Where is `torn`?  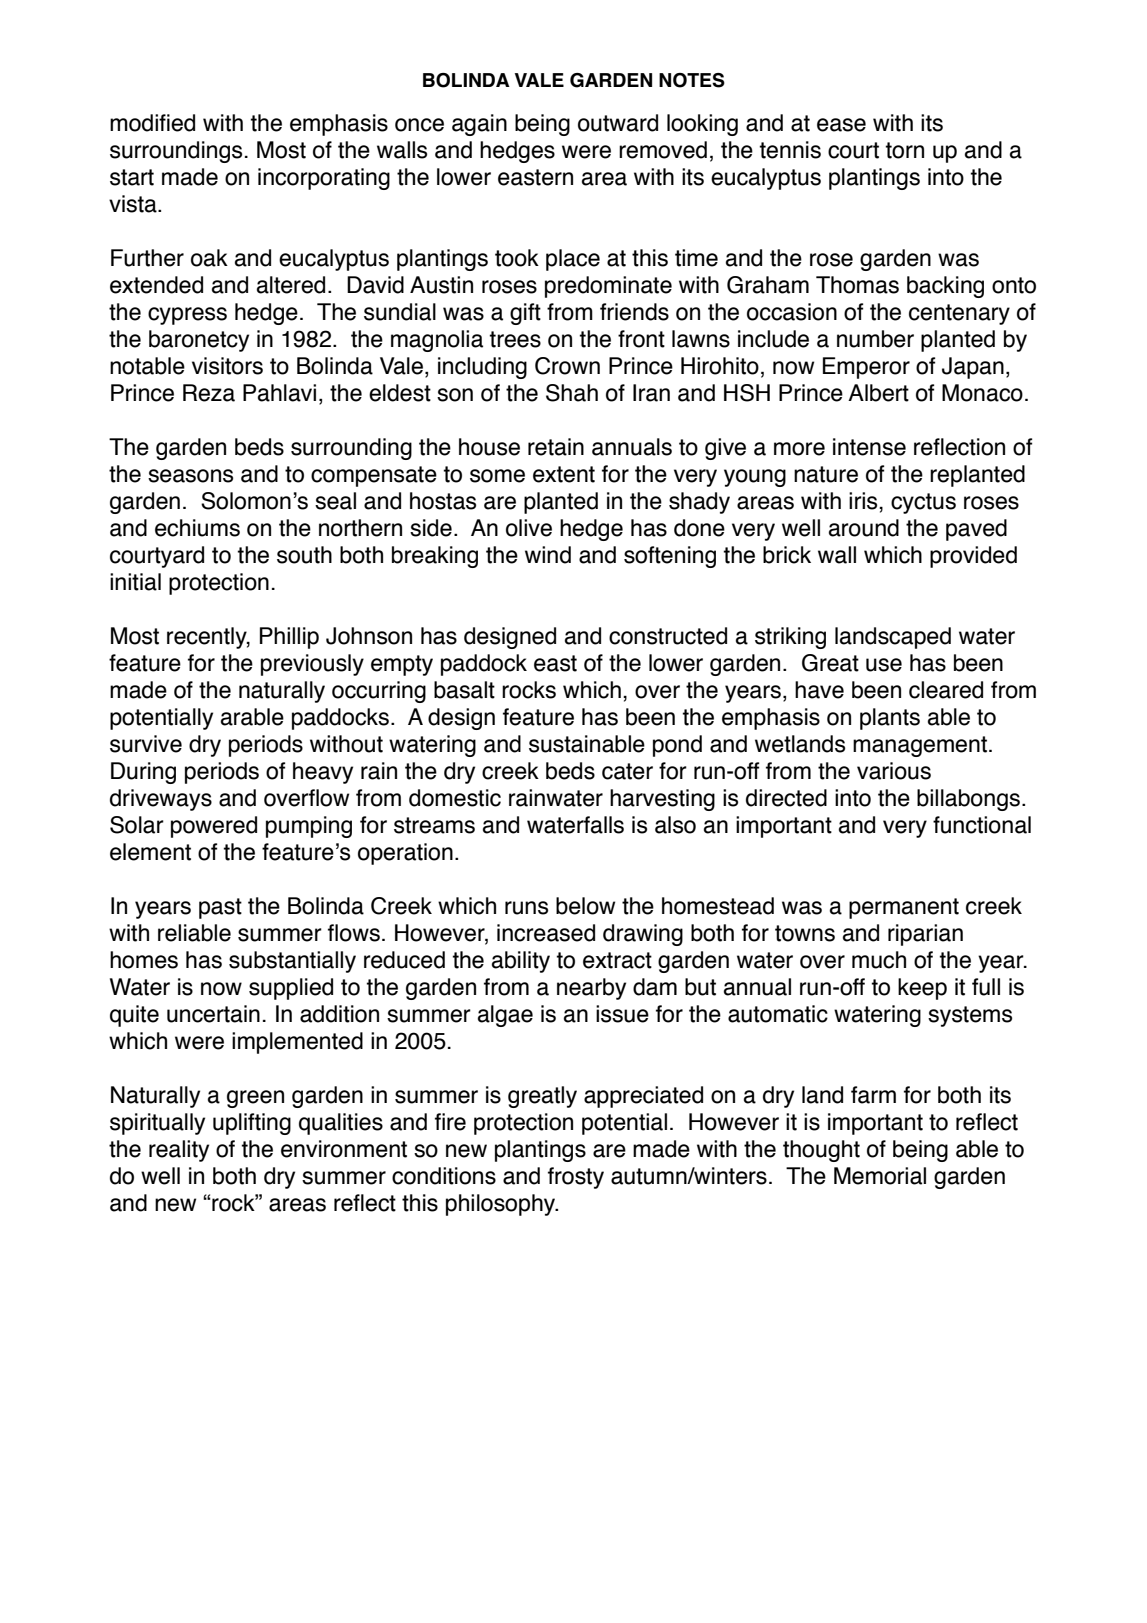 torn is located at coordinates (904, 150).
